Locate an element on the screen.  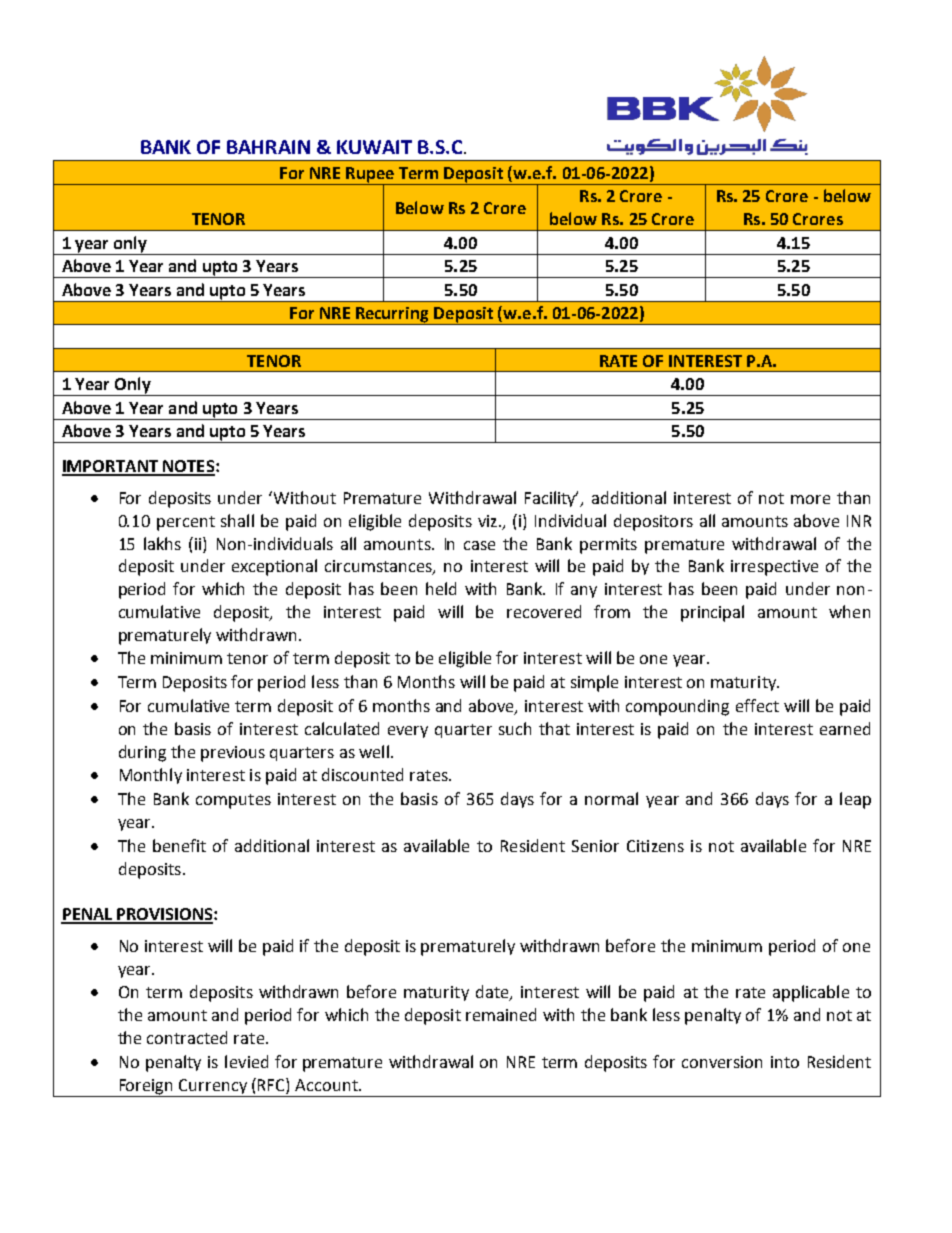
into is located at coordinates (785, 1062).
